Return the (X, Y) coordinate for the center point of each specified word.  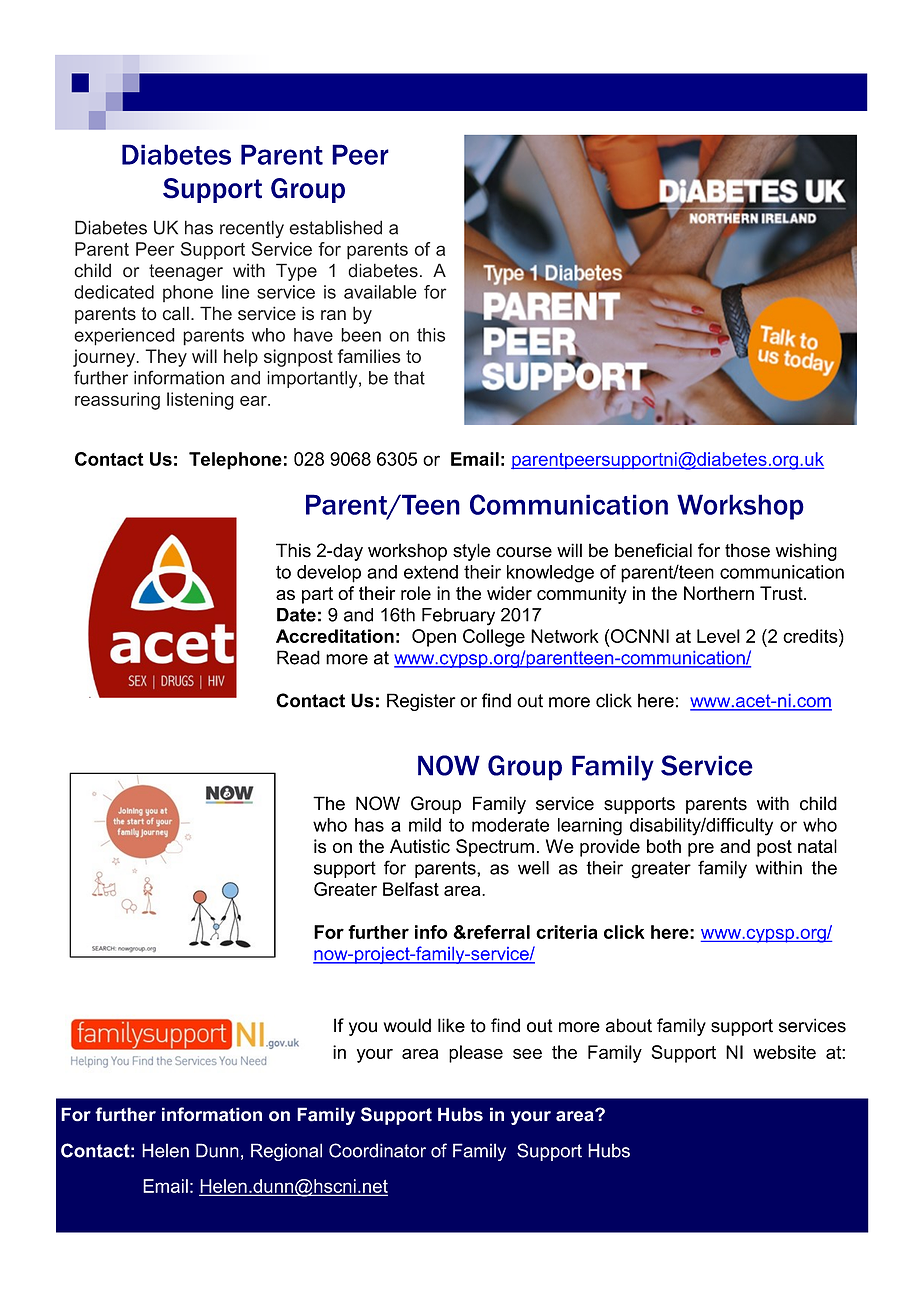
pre (701, 850)
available (380, 292)
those (747, 550)
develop (329, 574)
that (409, 378)
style (471, 552)
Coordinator (377, 1150)
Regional (286, 1152)
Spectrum (495, 848)
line (235, 292)
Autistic (420, 846)
